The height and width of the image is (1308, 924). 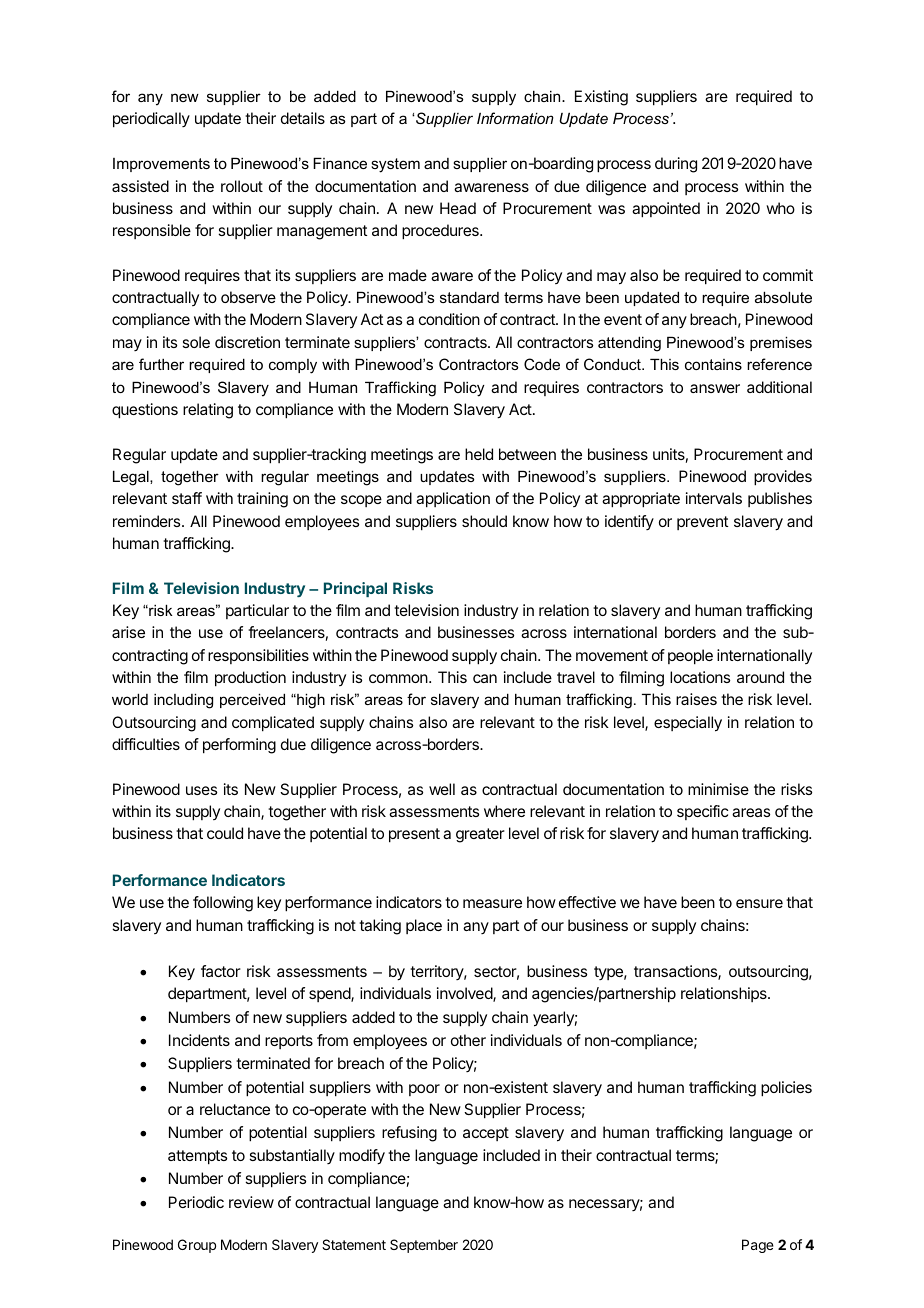 I want to click on can, so click(x=485, y=678).
